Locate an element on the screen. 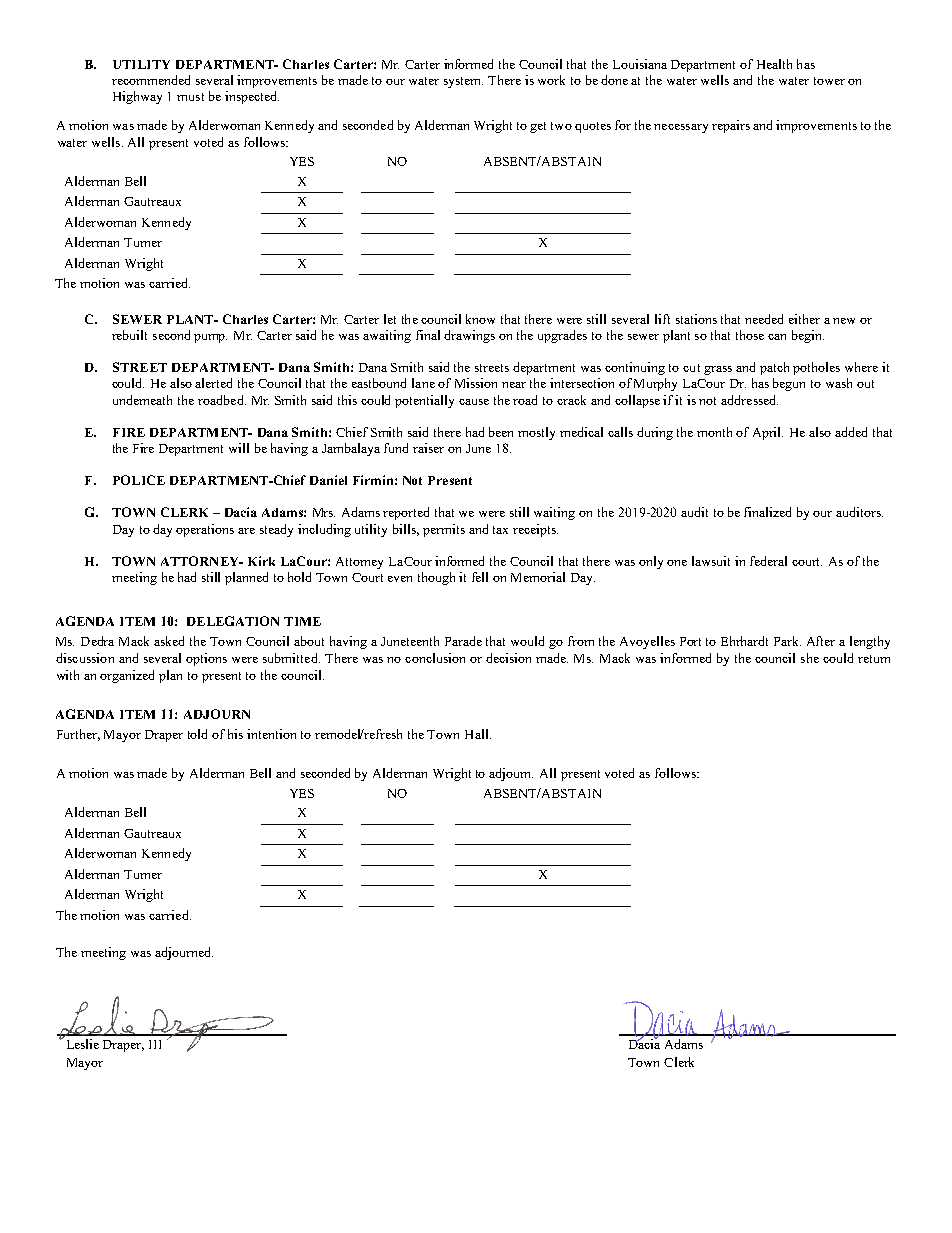 This screenshot has height=1233, width=952. Health is located at coordinates (774, 64).
